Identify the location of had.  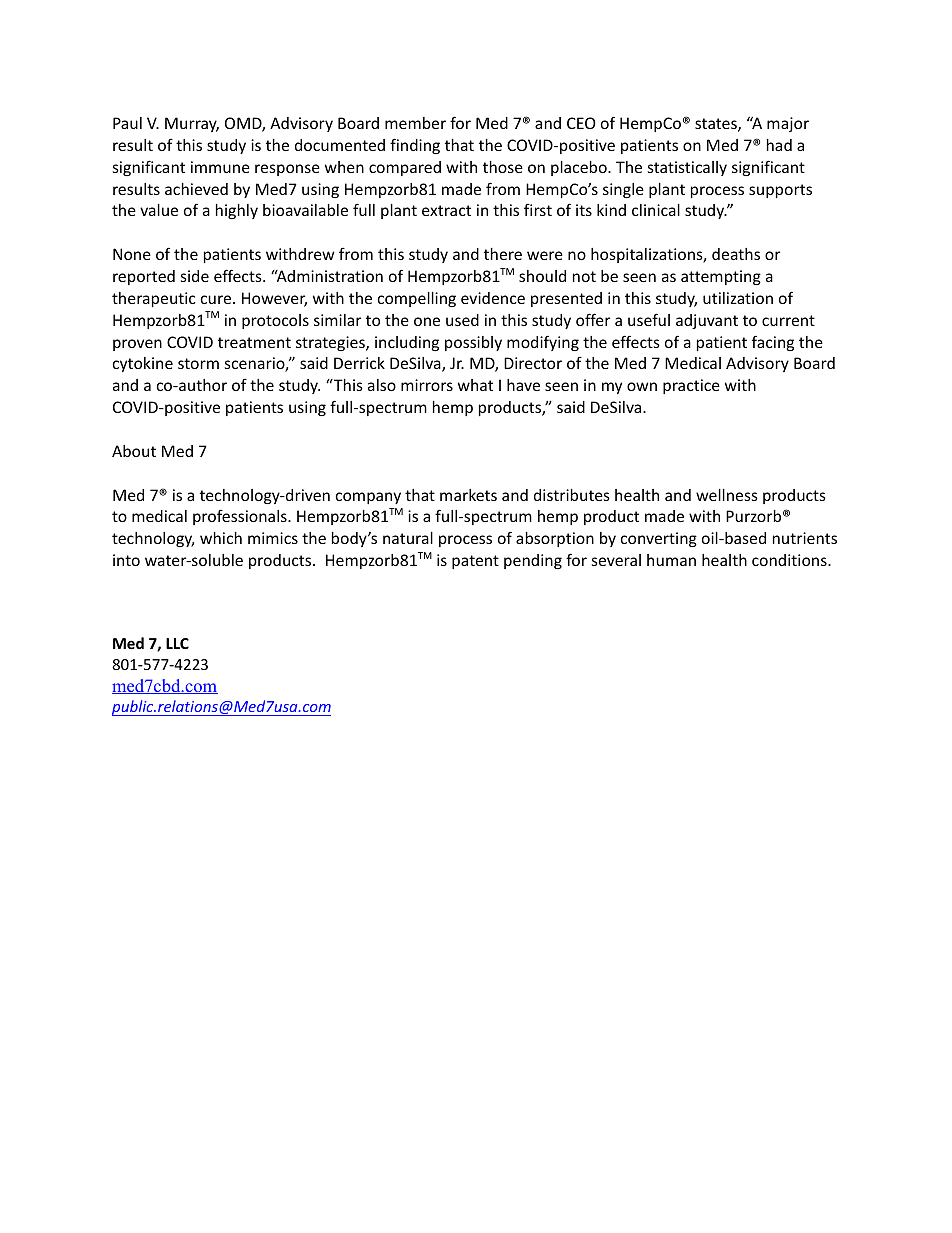
(779, 145).
